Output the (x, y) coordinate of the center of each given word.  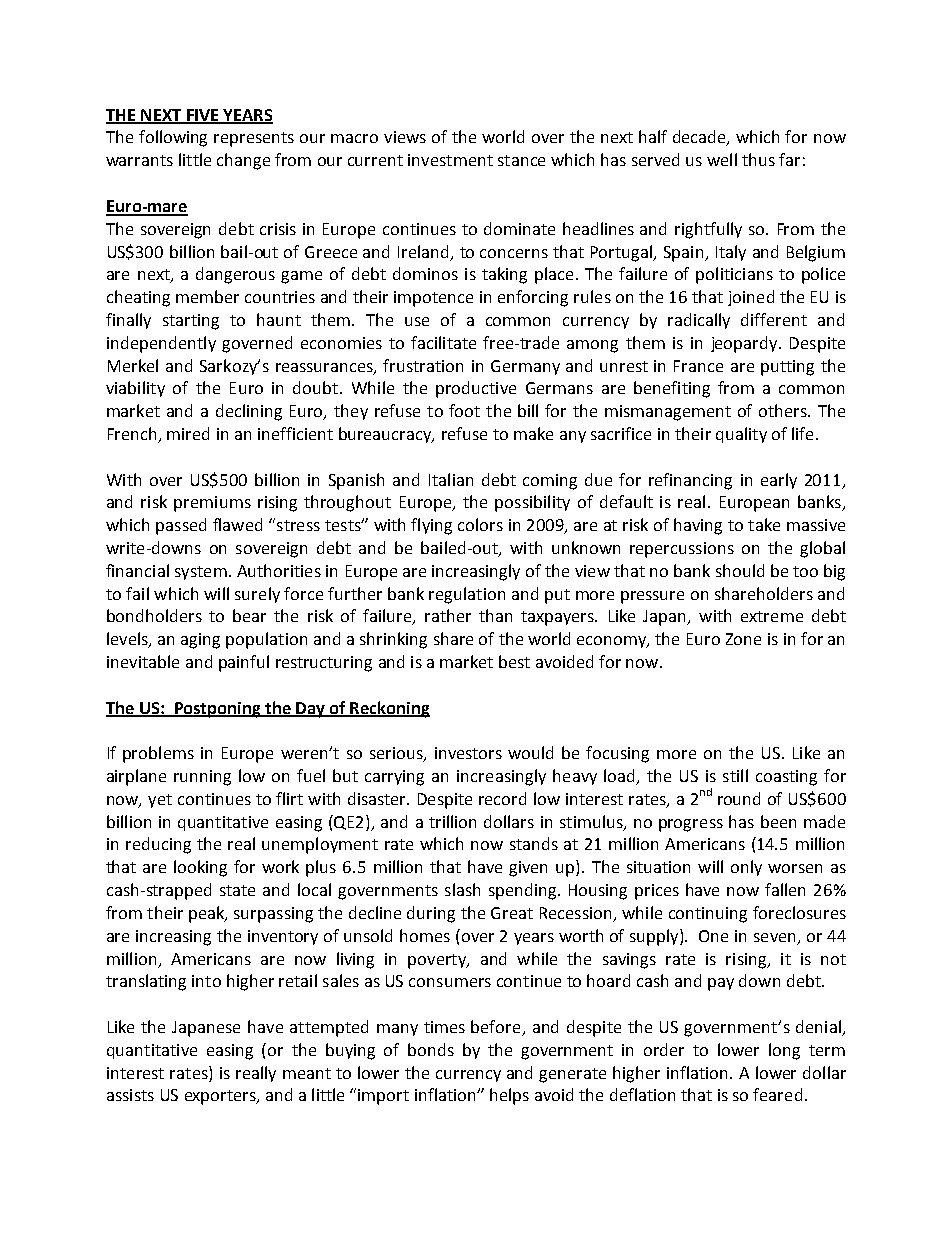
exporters (221, 1097)
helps (509, 1096)
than (495, 615)
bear (249, 615)
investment (450, 160)
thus (758, 159)
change (243, 161)
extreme (772, 616)
